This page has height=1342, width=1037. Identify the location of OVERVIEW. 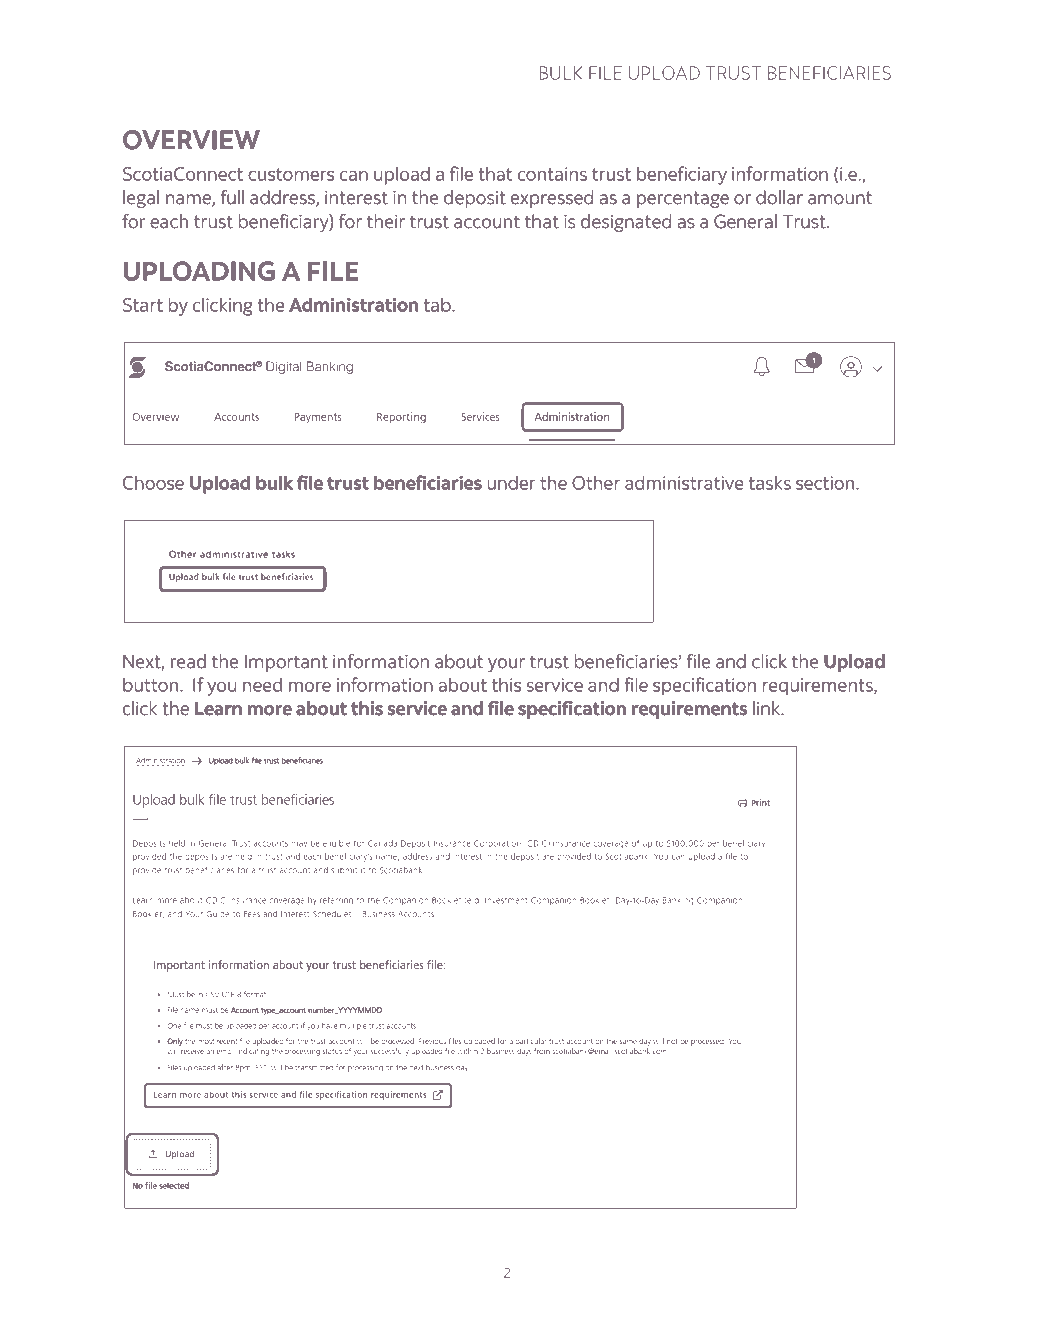
(191, 140).
